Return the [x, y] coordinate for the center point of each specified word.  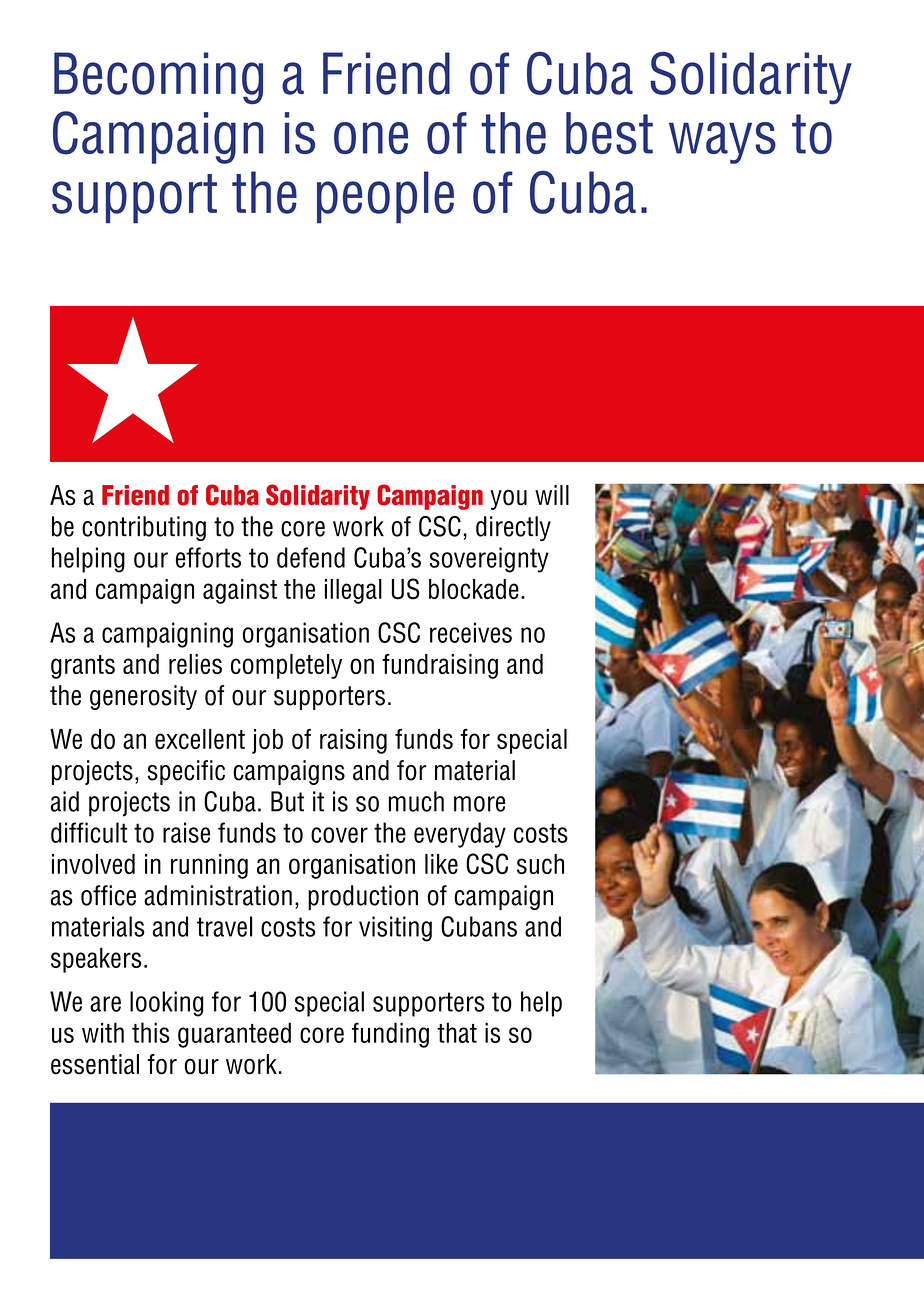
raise [186, 832]
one [371, 138]
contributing [144, 528]
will [552, 495]
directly [513, 528]
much [416, 801]
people [385, 197]
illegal [353, 591]
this [151, 1032]
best [609, 133]
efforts [208, 557]
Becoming [158, 78]
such [540, 864]
